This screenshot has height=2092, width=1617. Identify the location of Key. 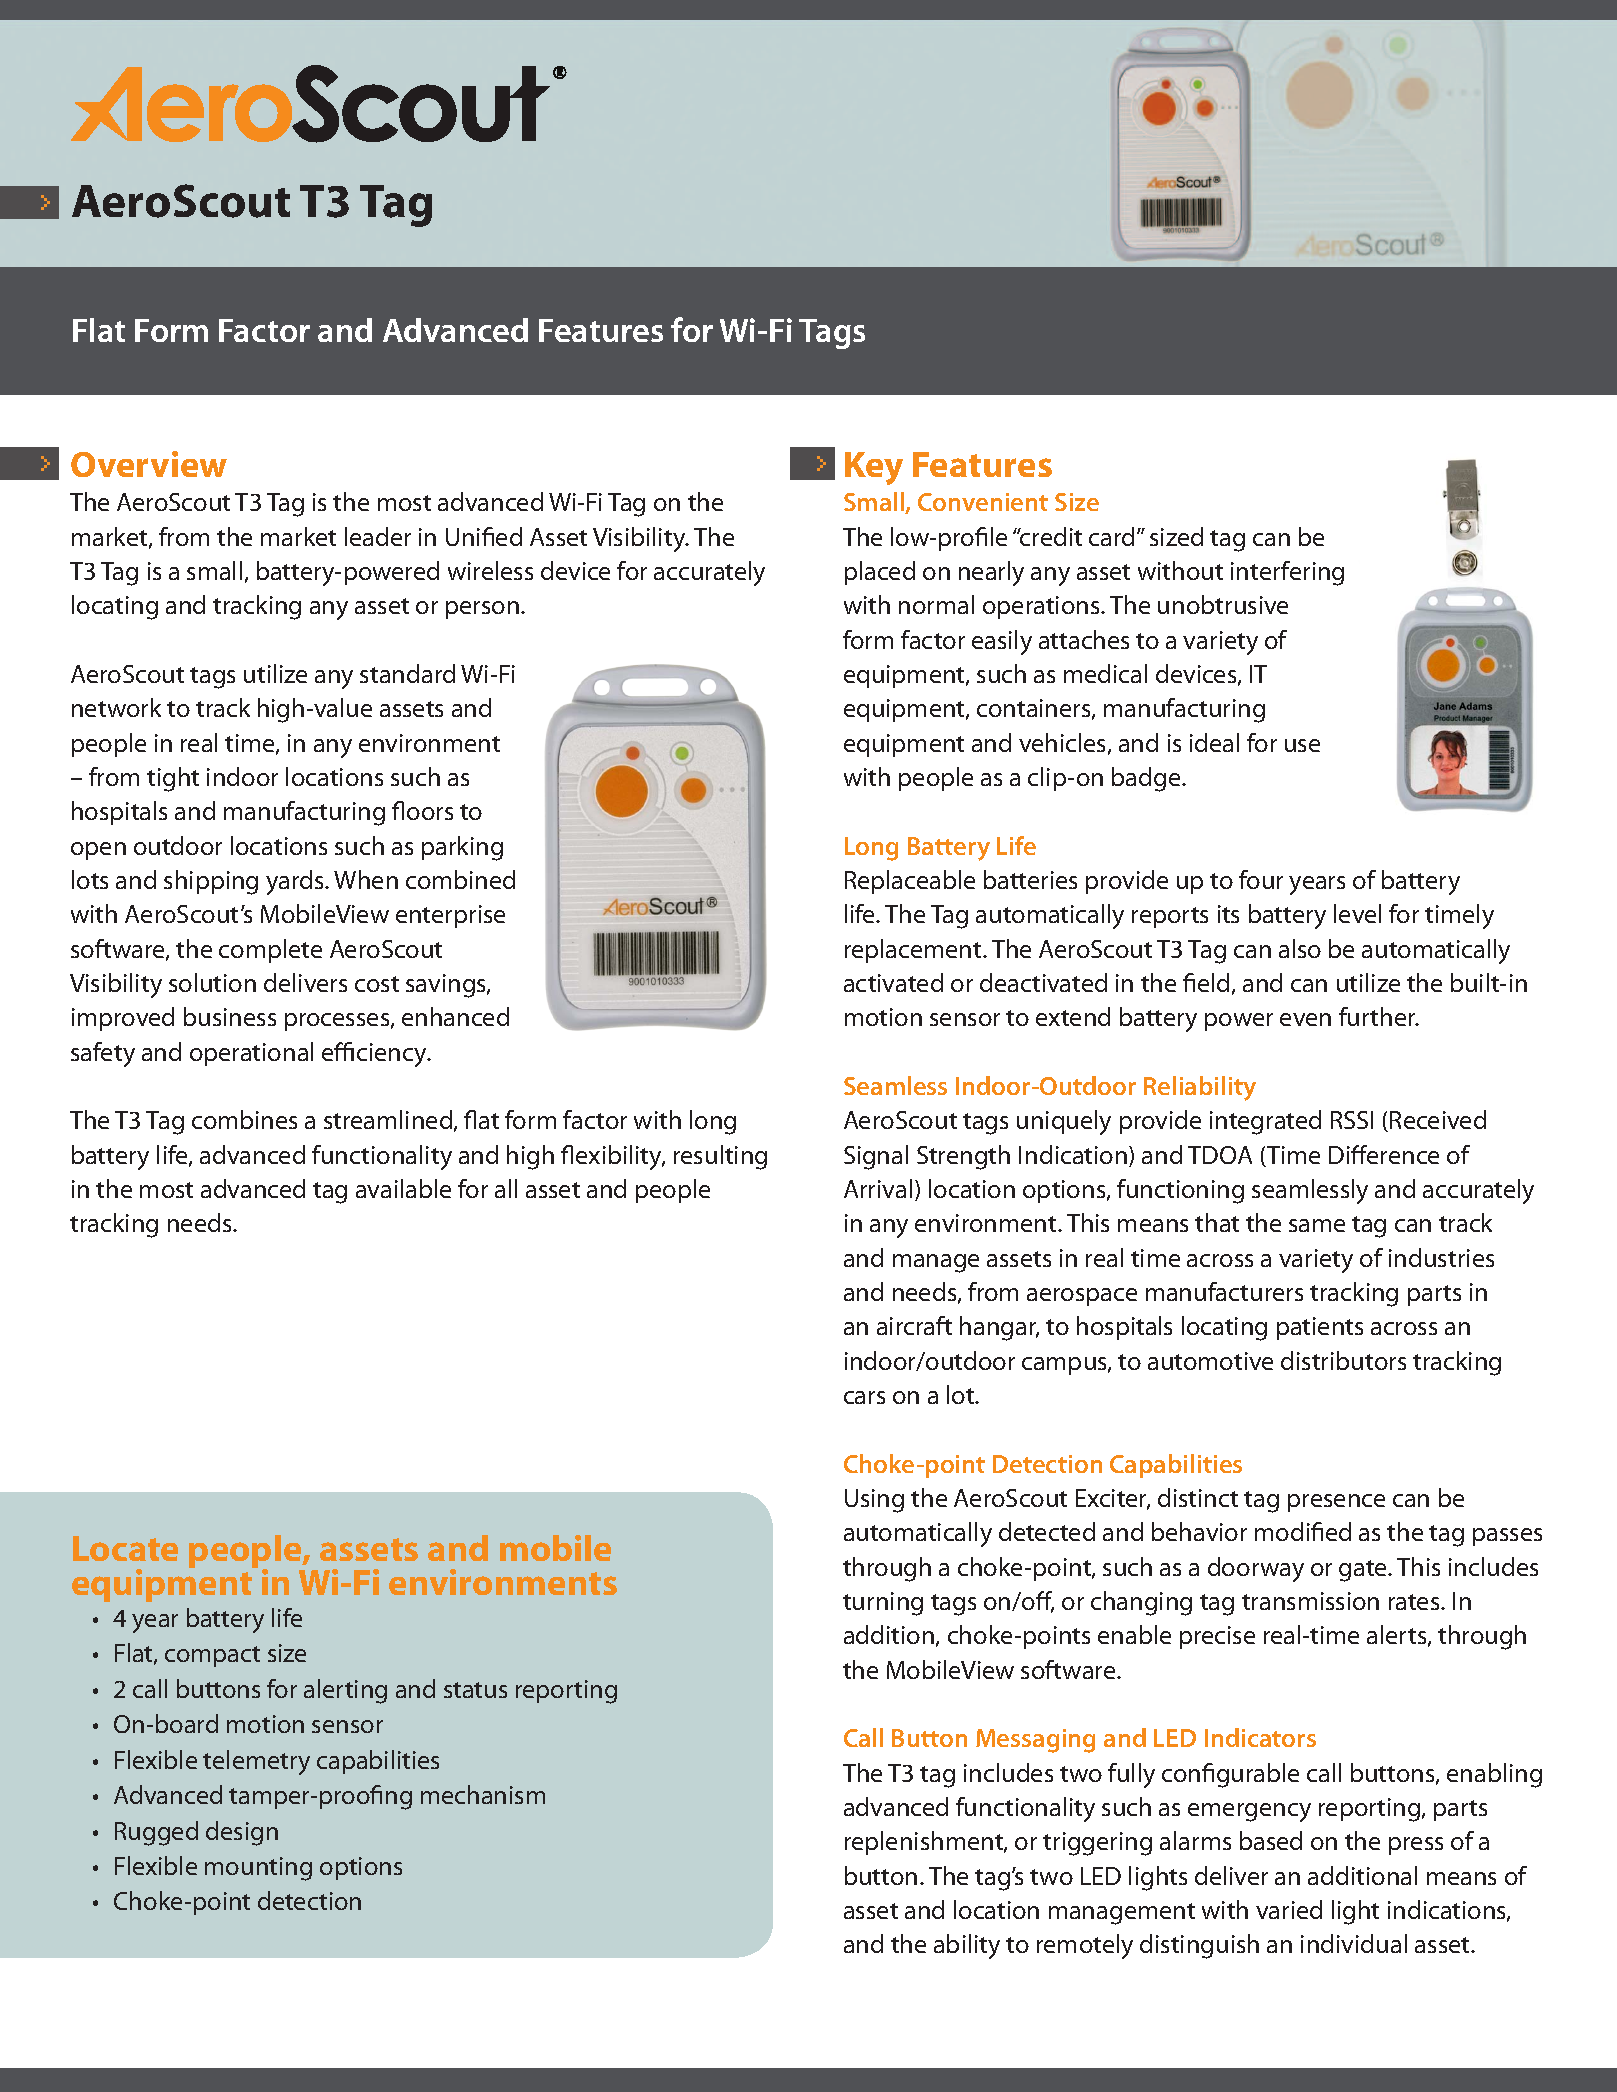
(874, 468).
